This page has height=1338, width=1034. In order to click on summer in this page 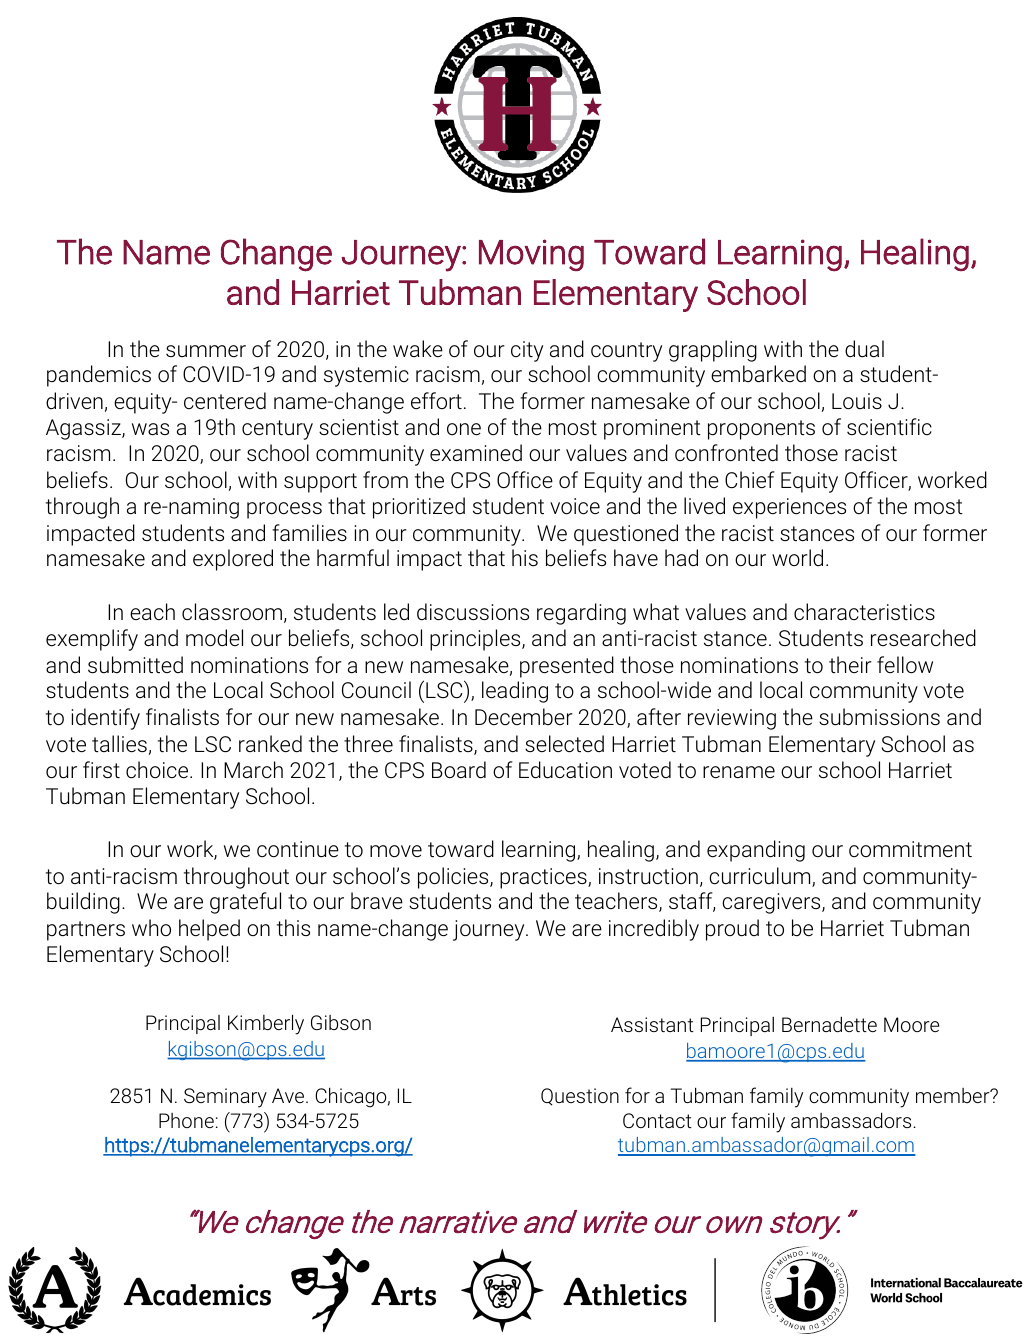, I will do `click(206, 351)`.
